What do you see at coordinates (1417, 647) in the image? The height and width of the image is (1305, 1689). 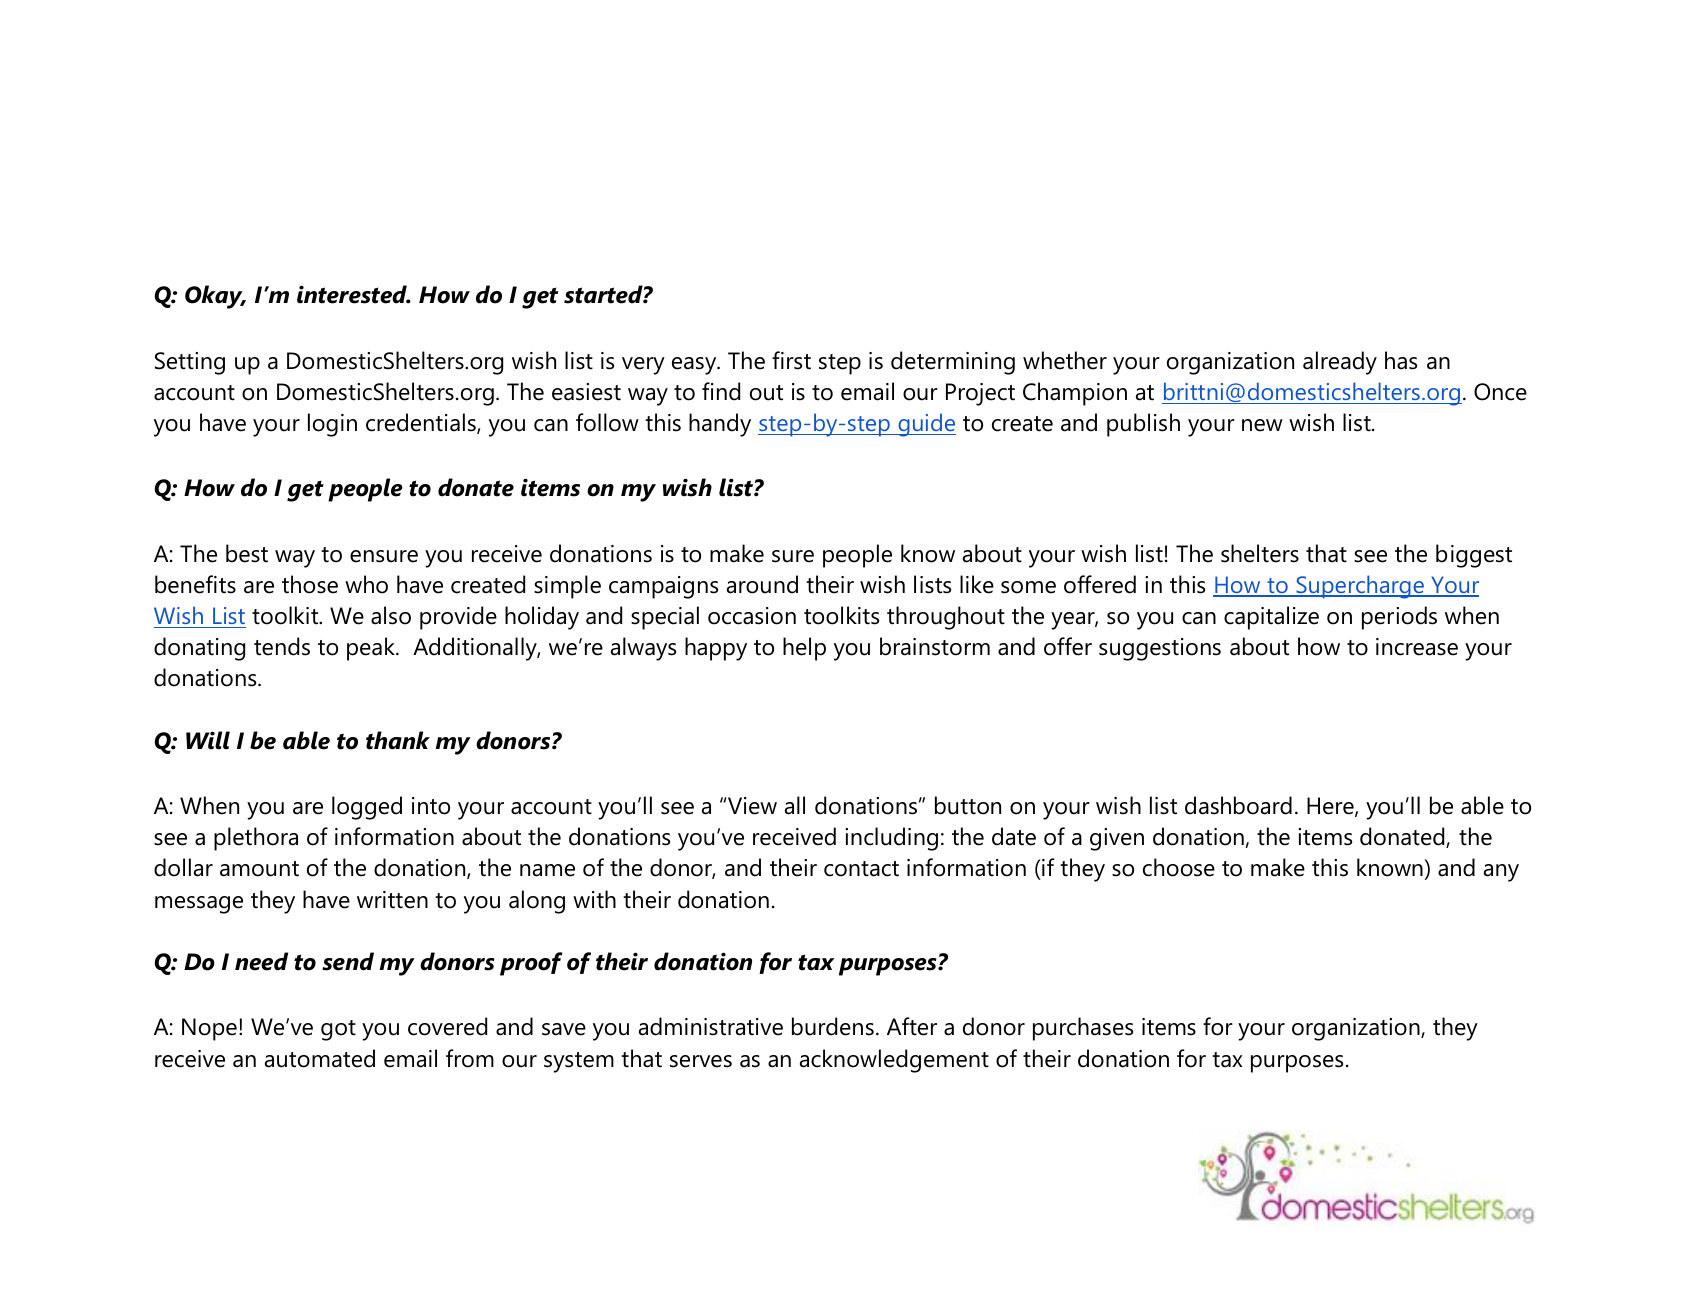 I see `increase` at bounding box center [1417, 647].
